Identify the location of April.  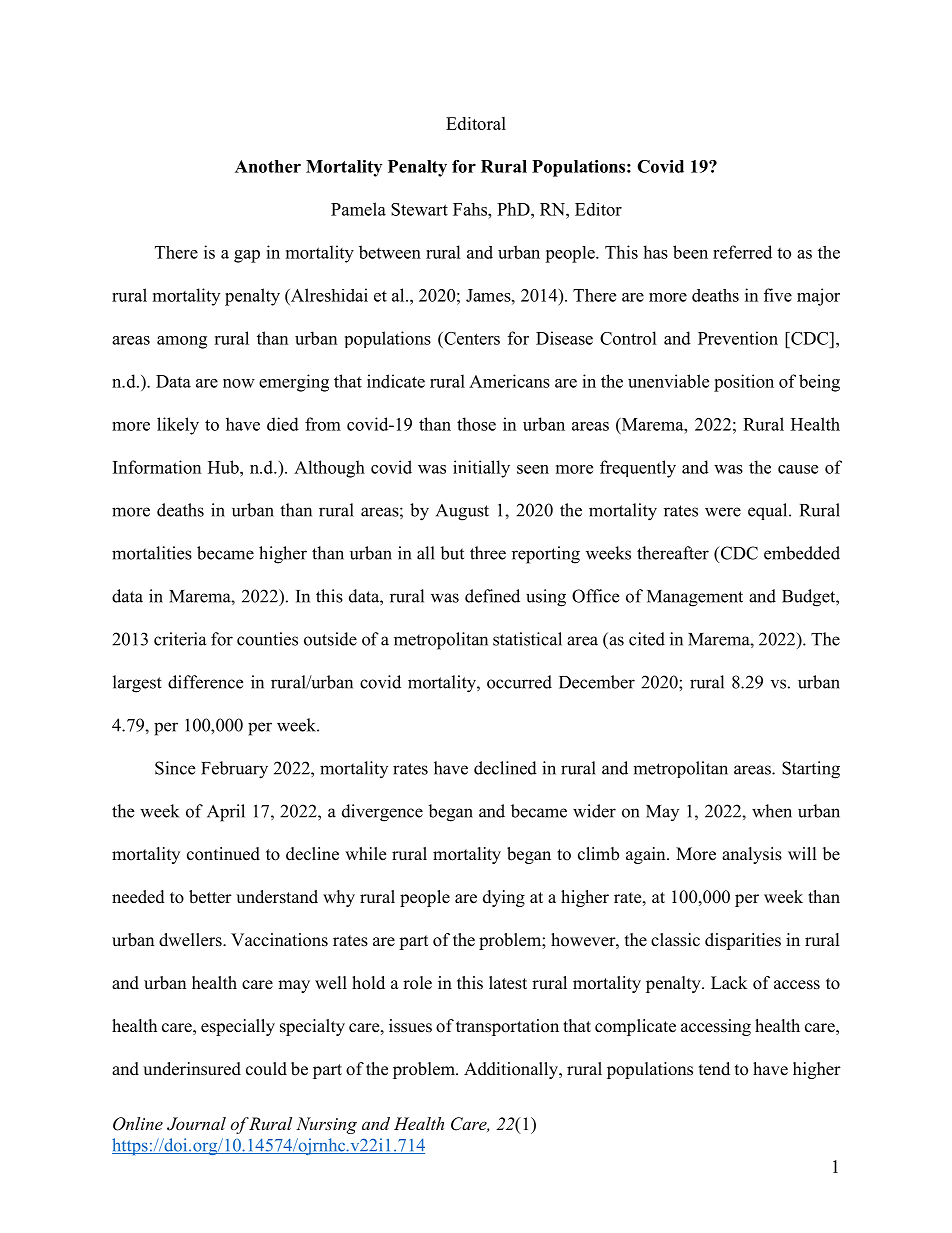
(226, 813).
